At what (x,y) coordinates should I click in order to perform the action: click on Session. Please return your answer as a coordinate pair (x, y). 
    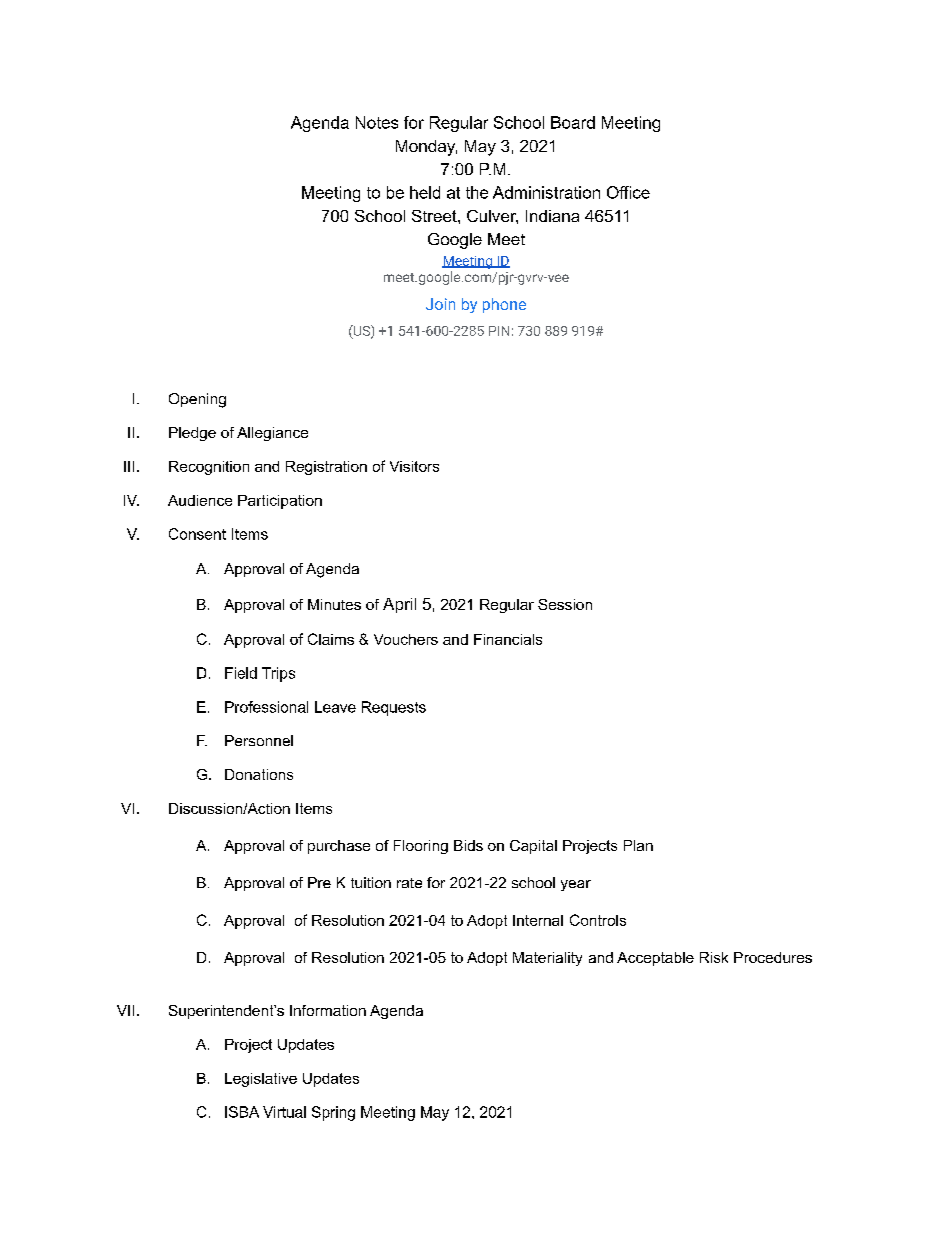
    Looking at the image, I should click on (565, 604).
